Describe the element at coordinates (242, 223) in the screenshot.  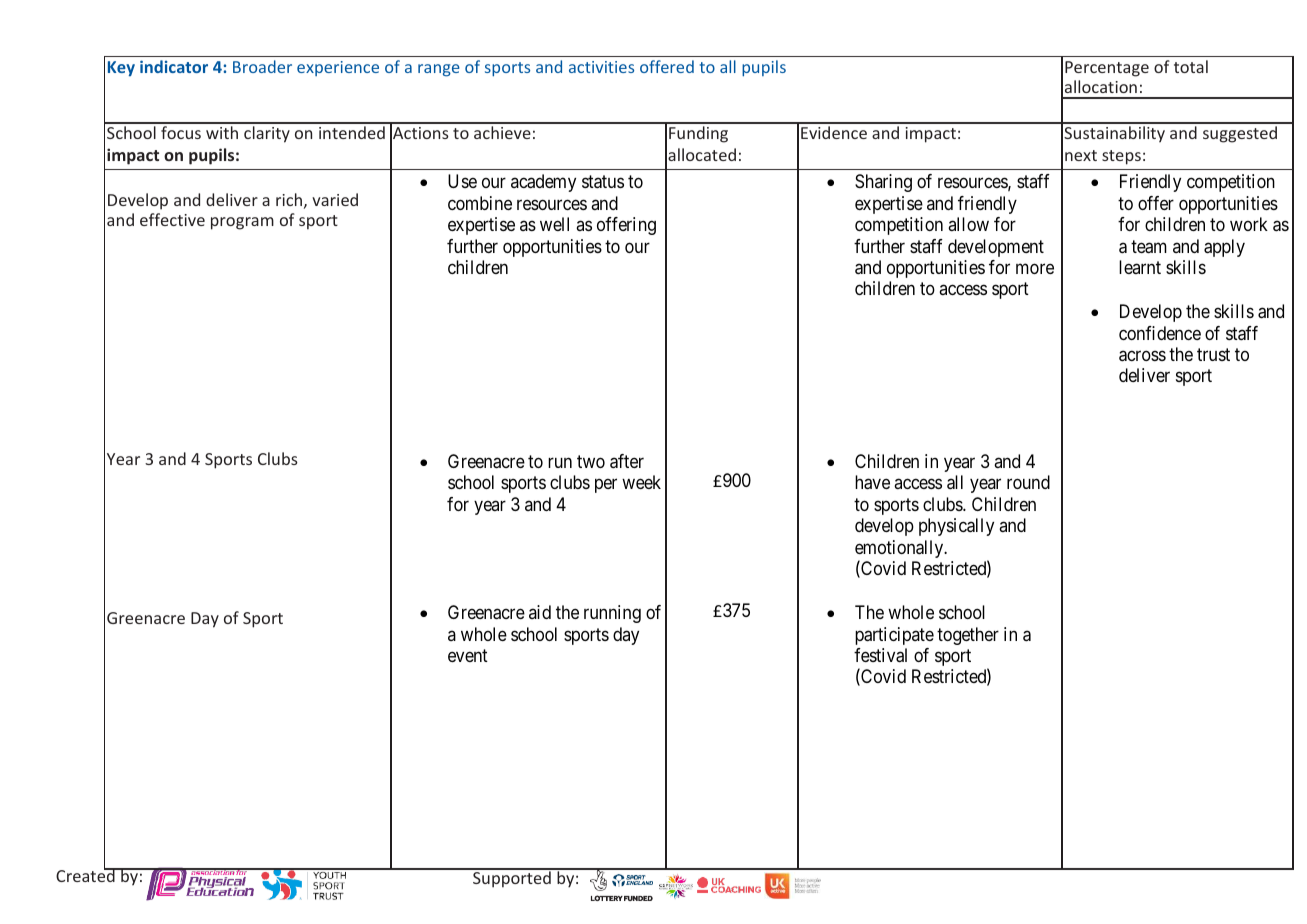
I see `program` at that location.
